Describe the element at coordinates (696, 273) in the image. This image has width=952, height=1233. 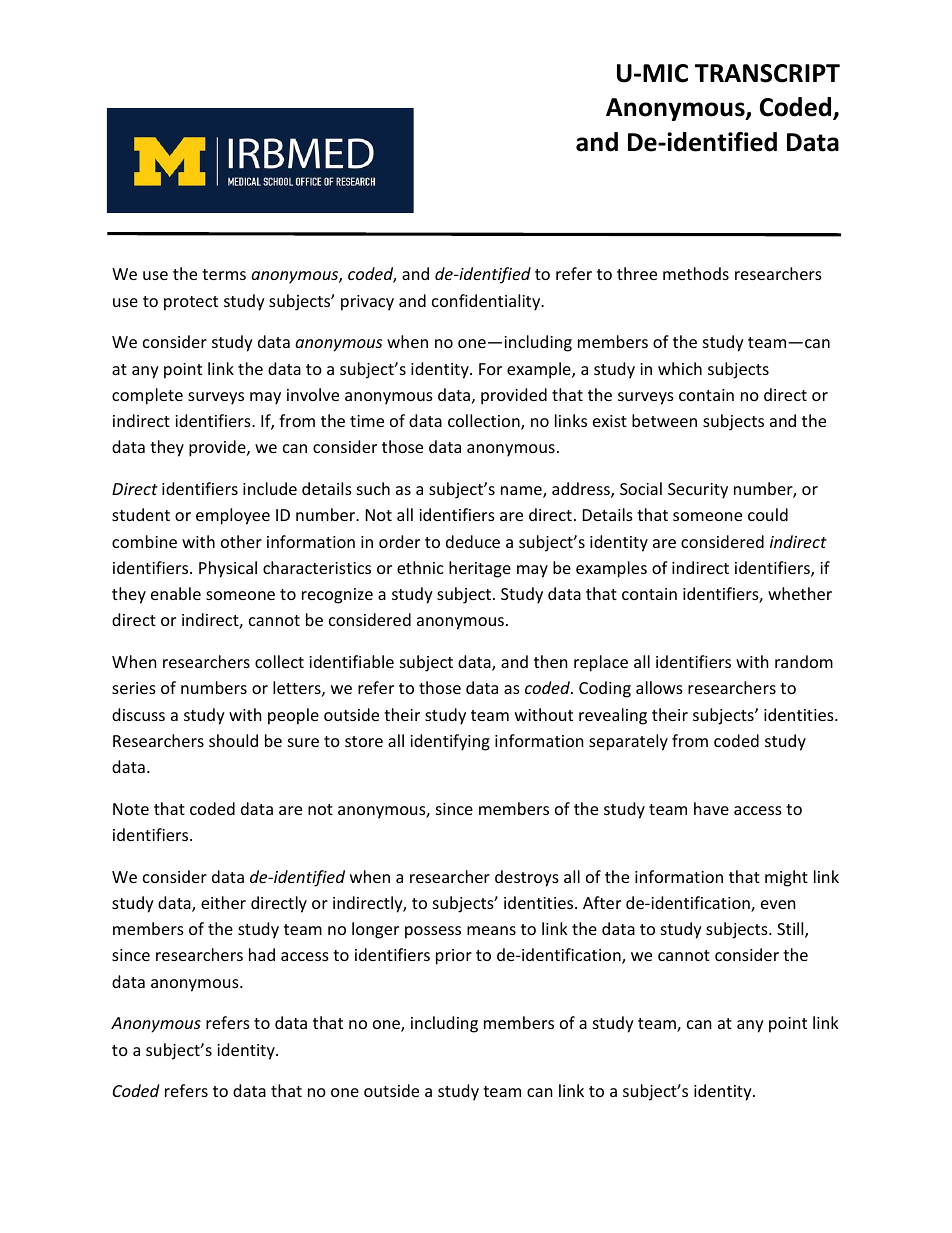
I see `methods` at that location.
